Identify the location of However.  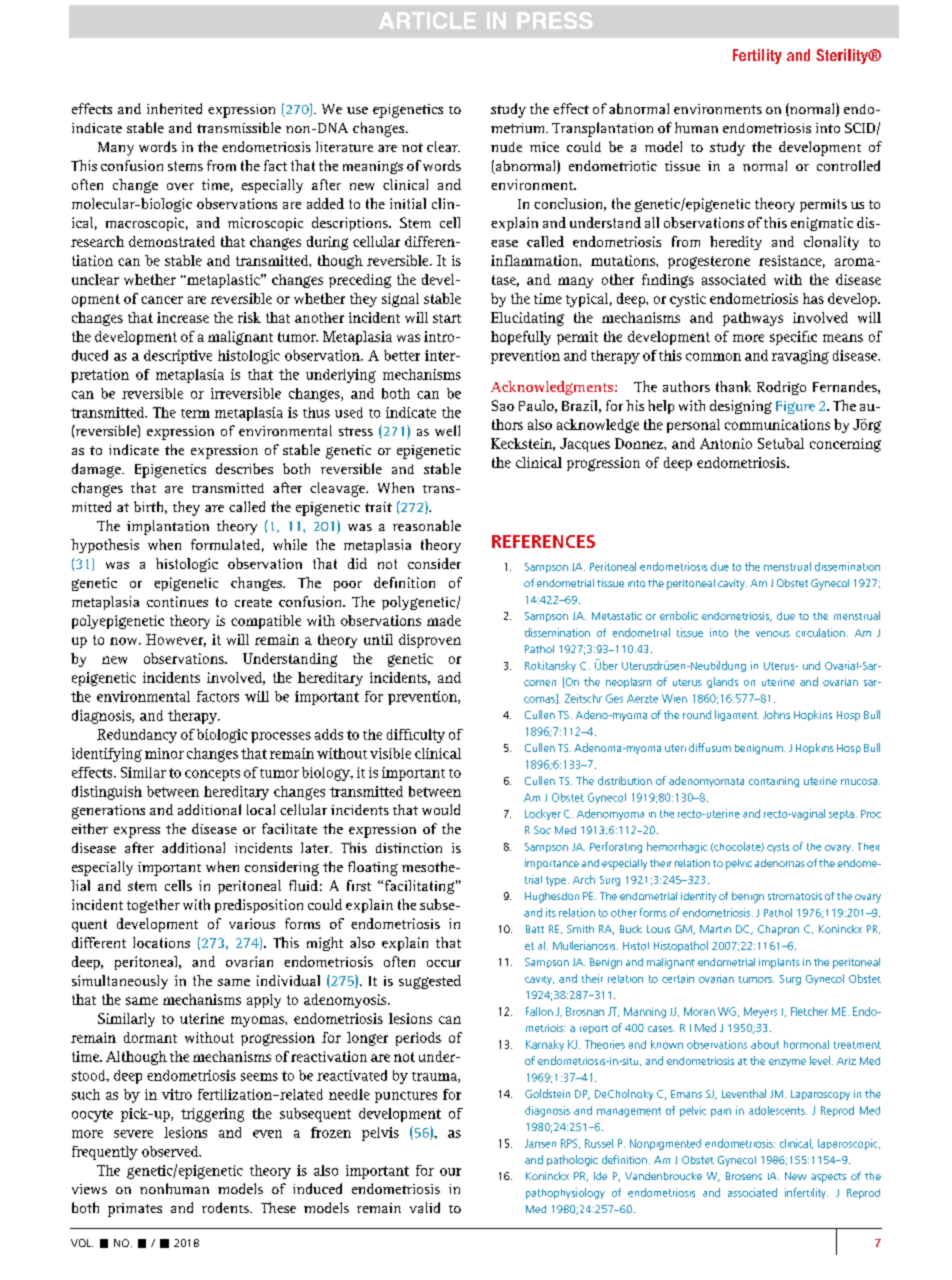
(176, 640).
